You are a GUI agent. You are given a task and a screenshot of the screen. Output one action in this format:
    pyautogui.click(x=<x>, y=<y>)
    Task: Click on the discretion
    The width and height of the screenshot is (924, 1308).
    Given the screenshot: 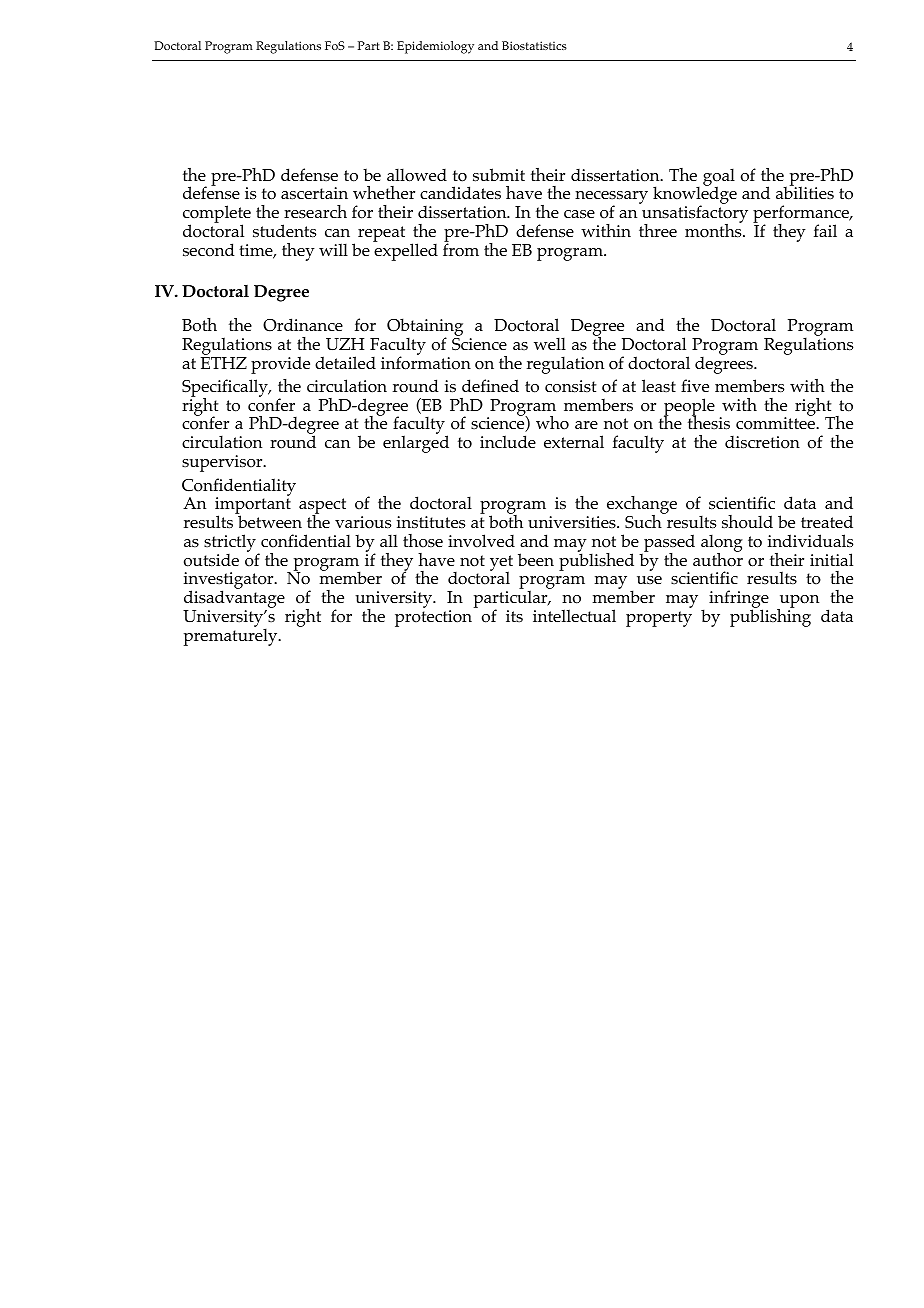 What is the action you would take?
    pyautogui.click(x=762, y=442)
